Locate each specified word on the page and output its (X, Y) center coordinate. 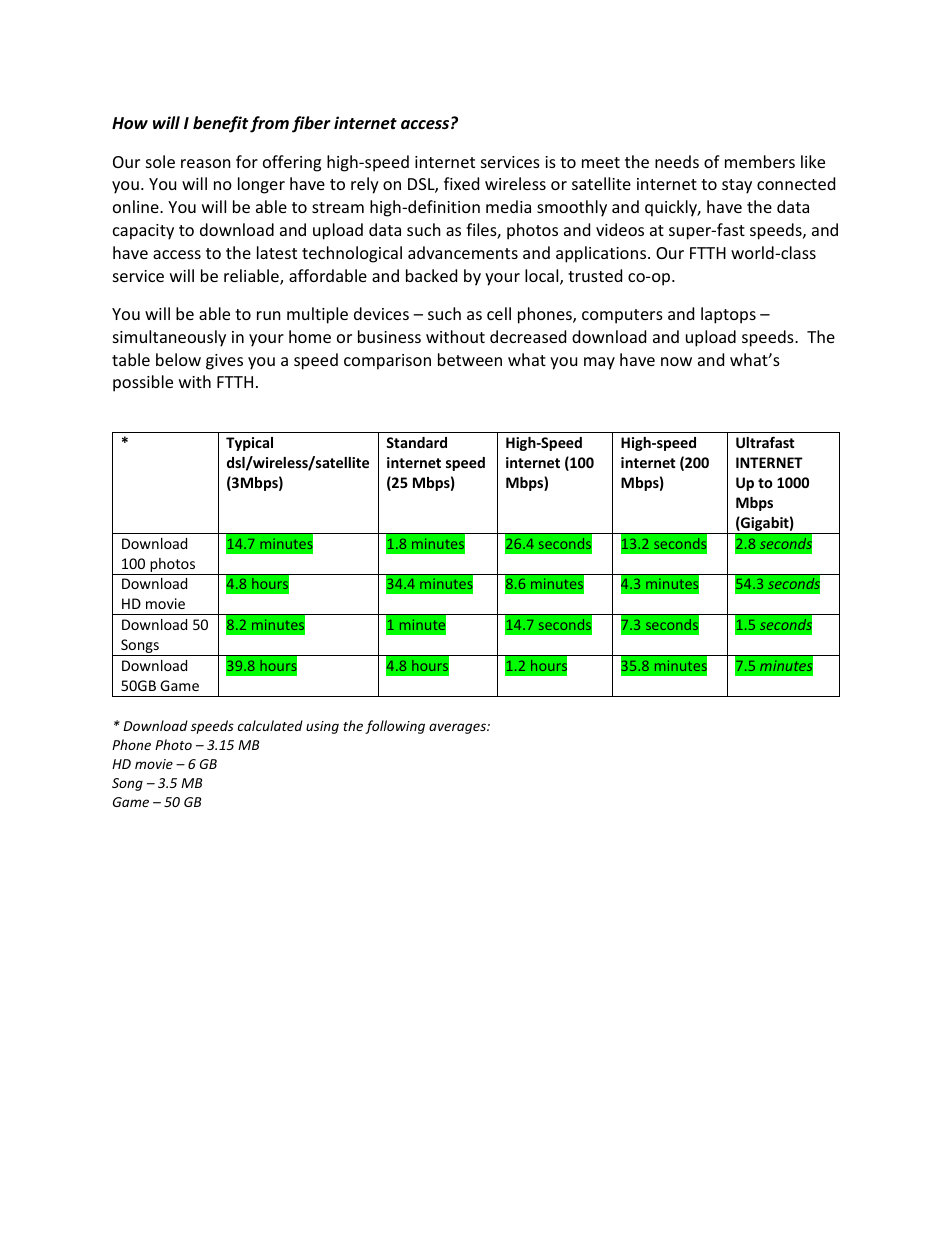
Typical (249, 444)
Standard (416, 442)
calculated (270, 725)
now (676, 361)
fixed (461, 183)
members (760, 161)
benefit (220, 124)
